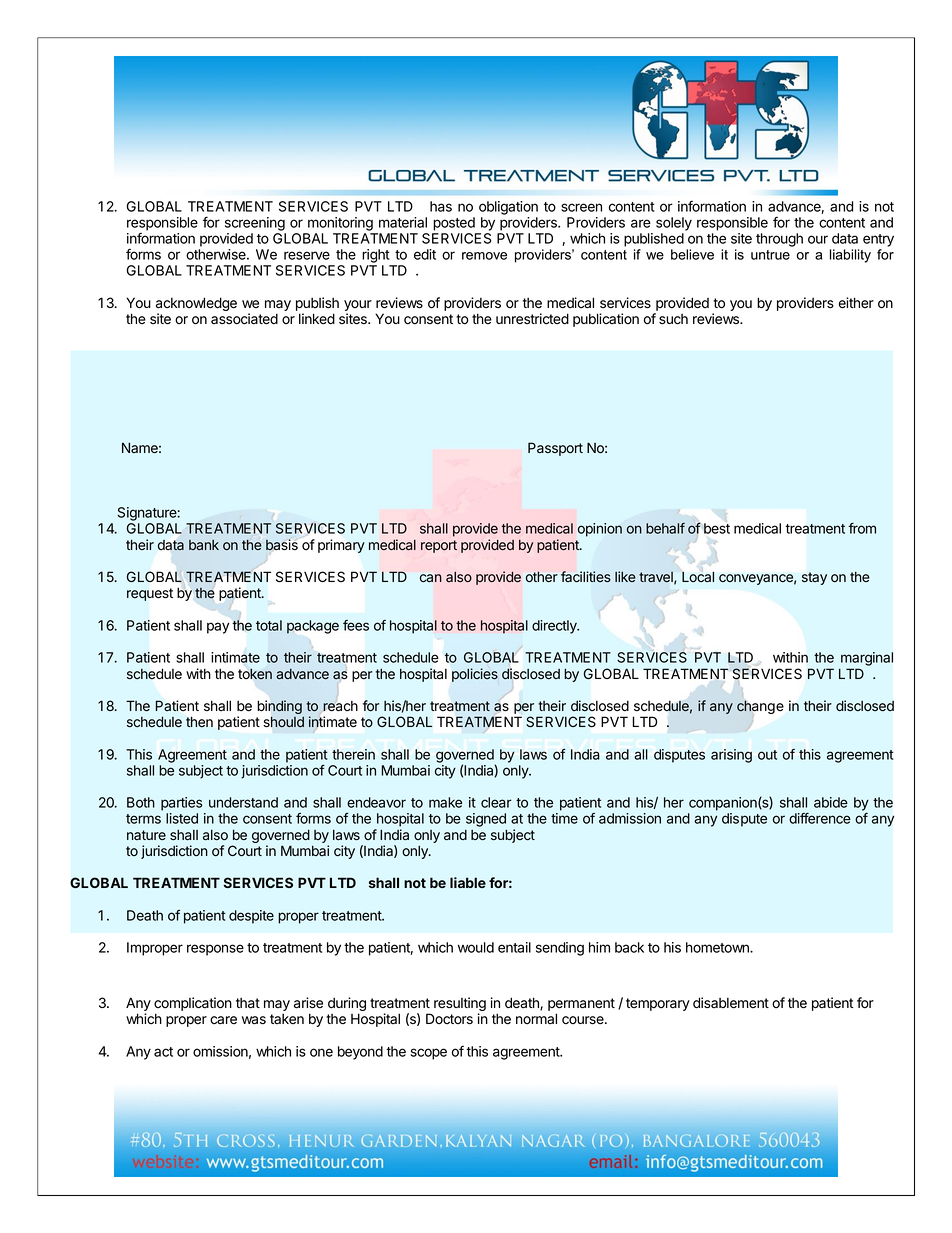 The image size is (952, 1233). I want to click on reserve, so click(307, 255).
